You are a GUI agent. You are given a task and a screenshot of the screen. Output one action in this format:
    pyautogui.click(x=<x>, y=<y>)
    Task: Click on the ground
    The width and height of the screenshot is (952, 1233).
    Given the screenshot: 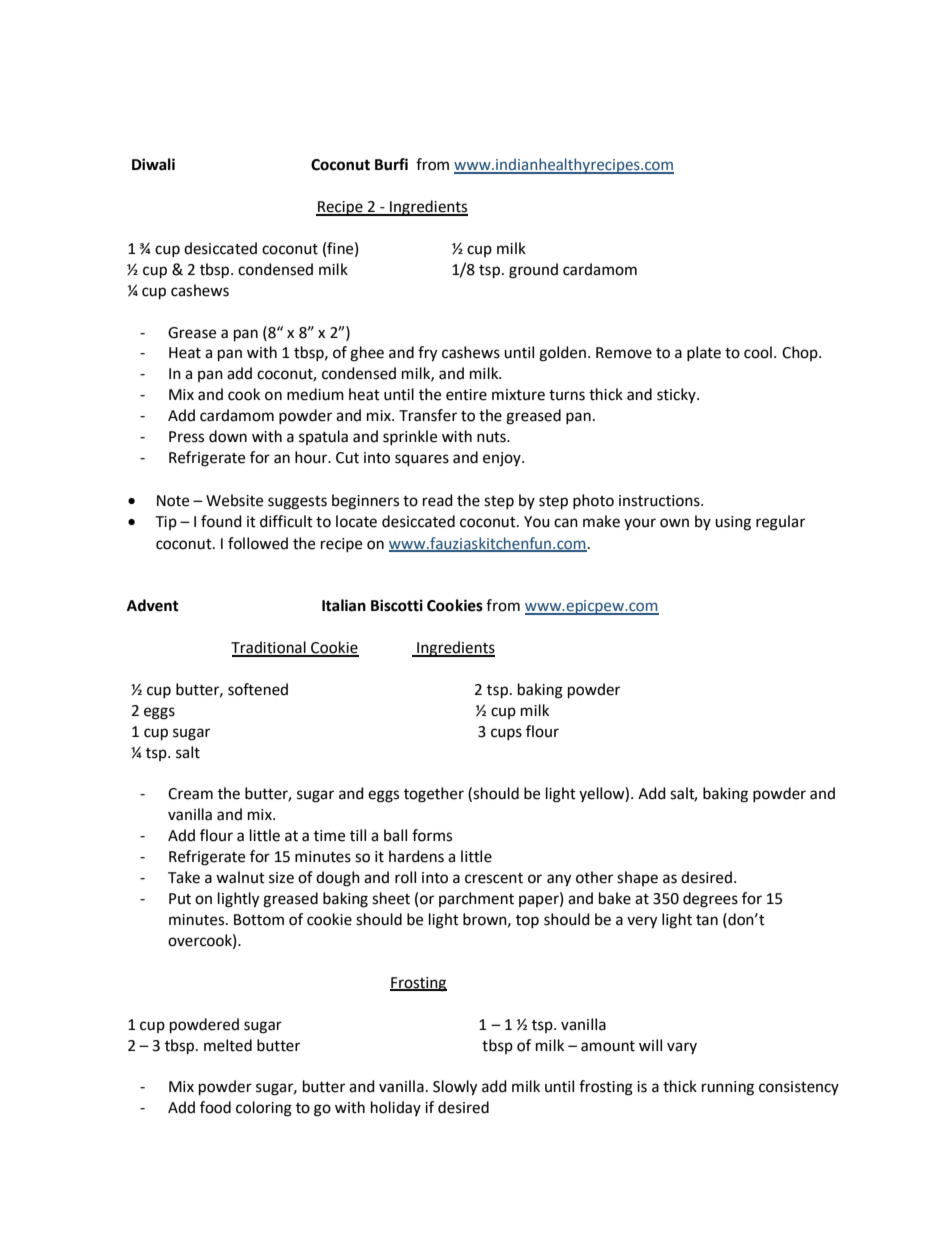 What is the action you would take?
    pyautogui.click(x=533, y=271)
